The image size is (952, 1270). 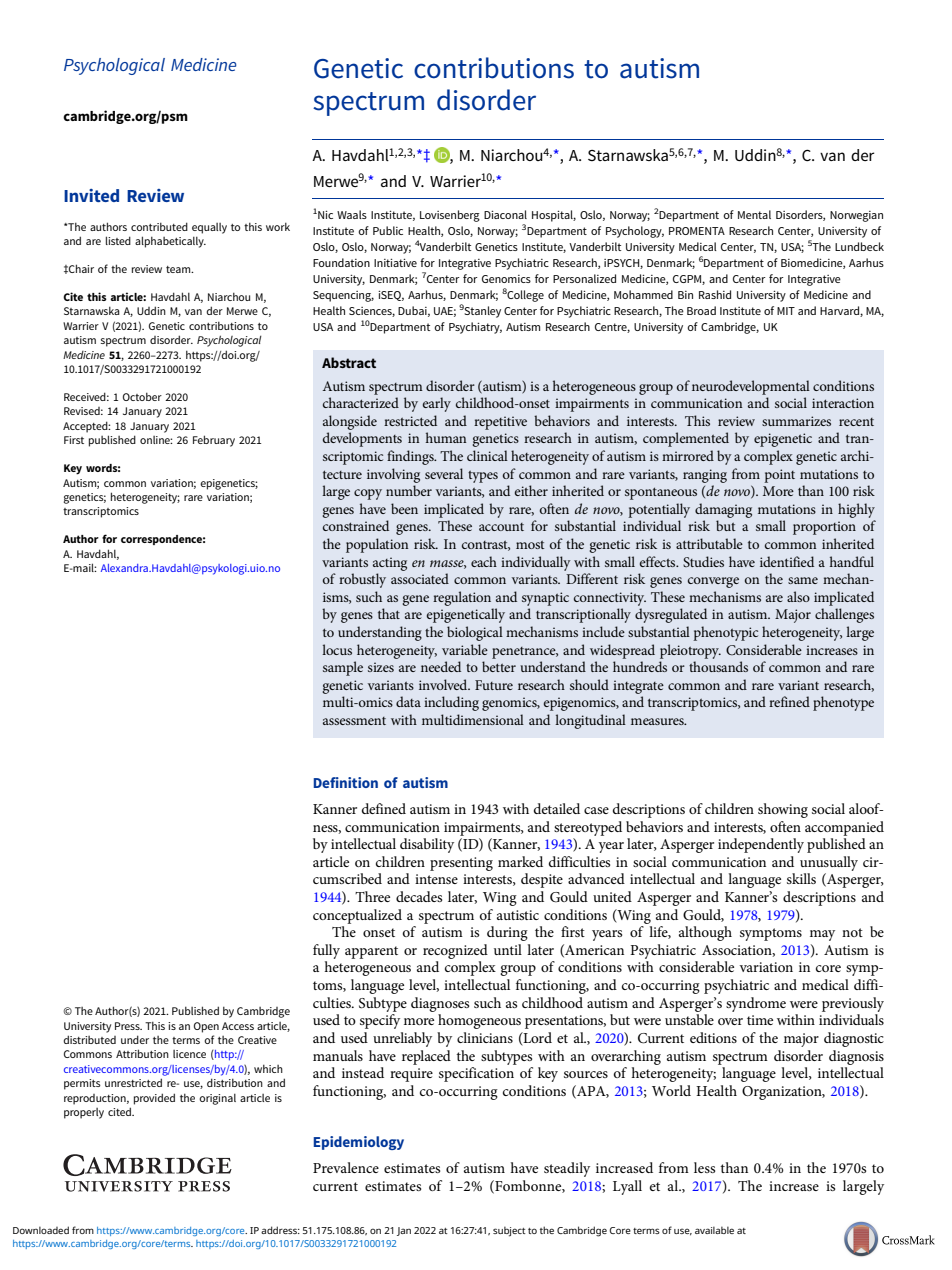 I want to click on each, so click(x=484, y=561).
